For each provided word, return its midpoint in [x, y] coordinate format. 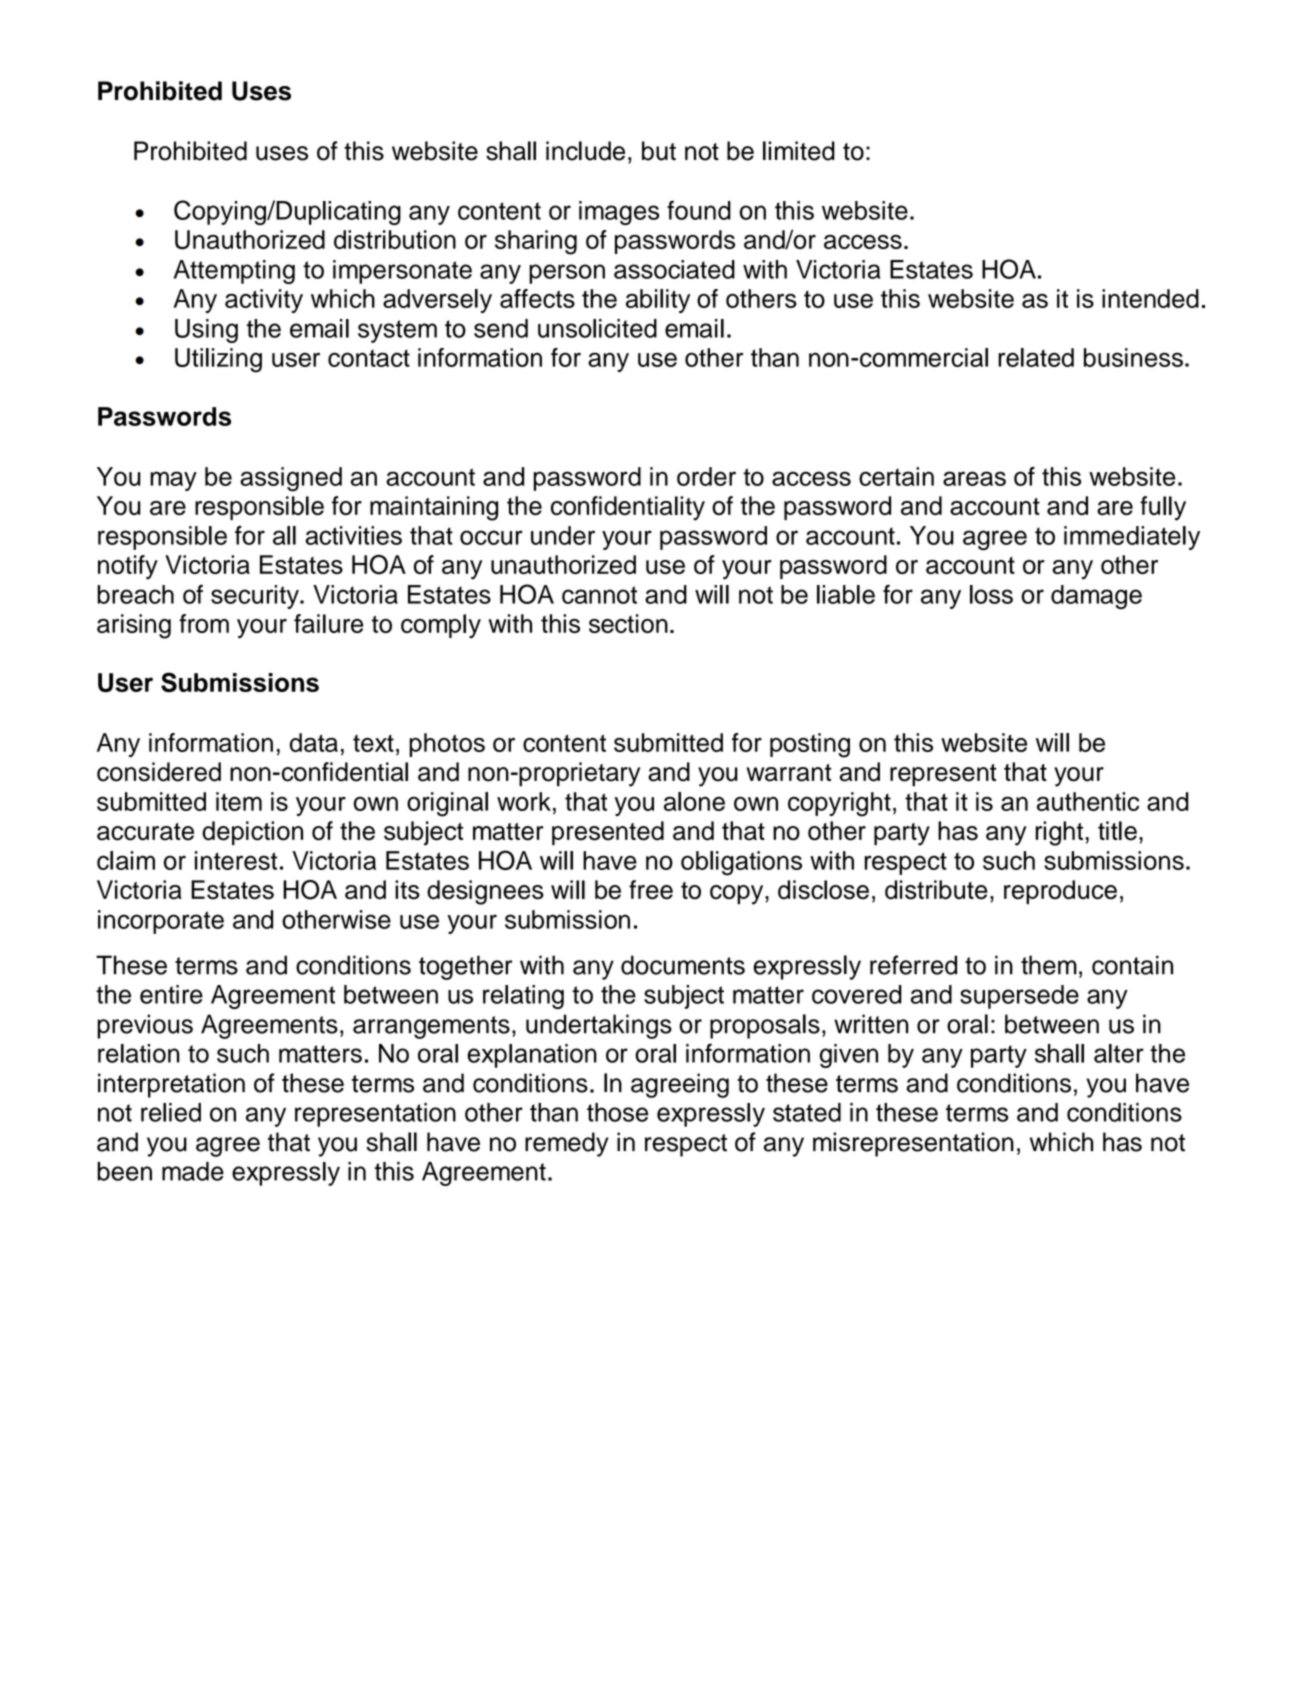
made [193, 1171]
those [617, 1112]
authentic [1088, 801]
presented [608, 833]
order [706, 476]
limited [799, 151]
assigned [291, 479]
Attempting [234, 272]
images [619, 213]
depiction [252, 833]
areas [974, 478]
